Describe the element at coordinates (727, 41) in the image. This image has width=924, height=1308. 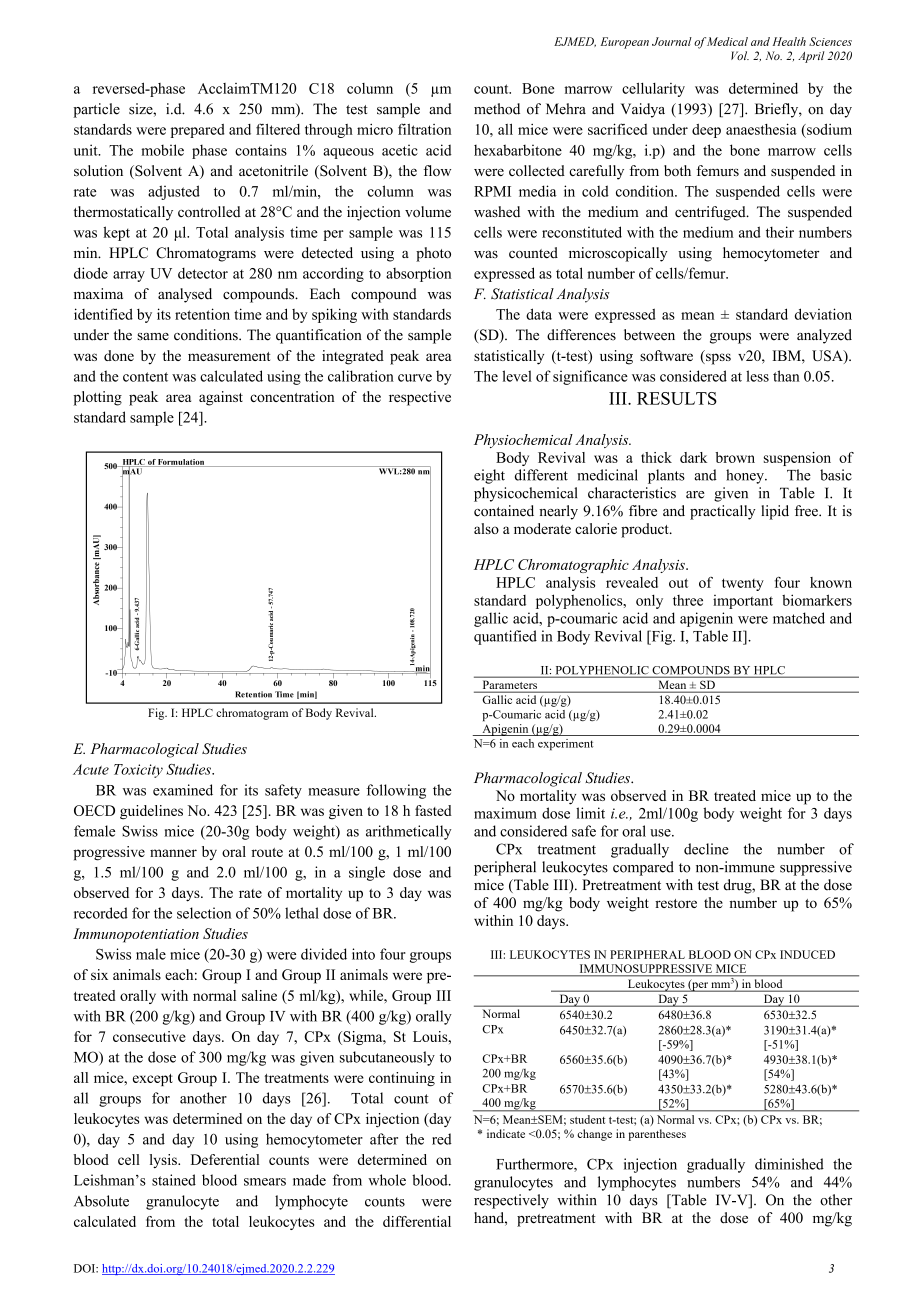
I see `Medical` at that location.
